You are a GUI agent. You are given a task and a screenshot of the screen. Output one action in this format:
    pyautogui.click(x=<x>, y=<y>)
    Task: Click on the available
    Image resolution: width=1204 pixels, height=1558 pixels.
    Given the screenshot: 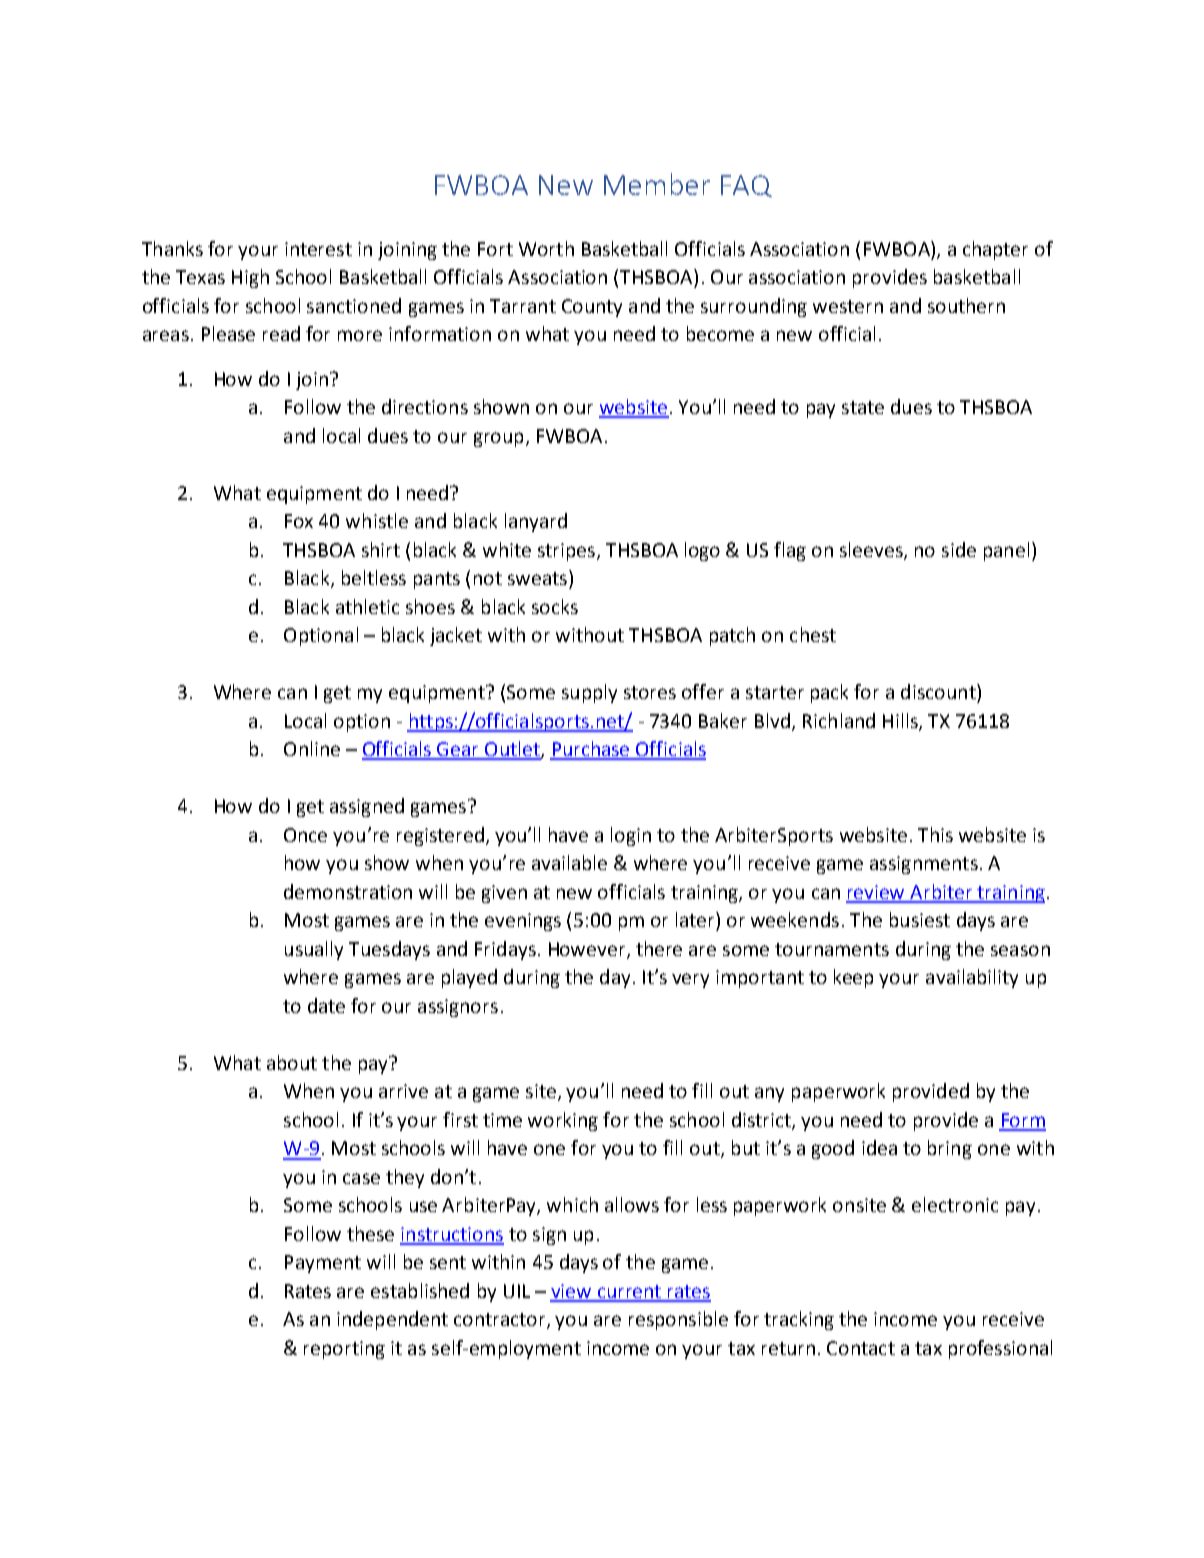 What is the action you would take?
    pyautogui.click(x=569, y=862)
